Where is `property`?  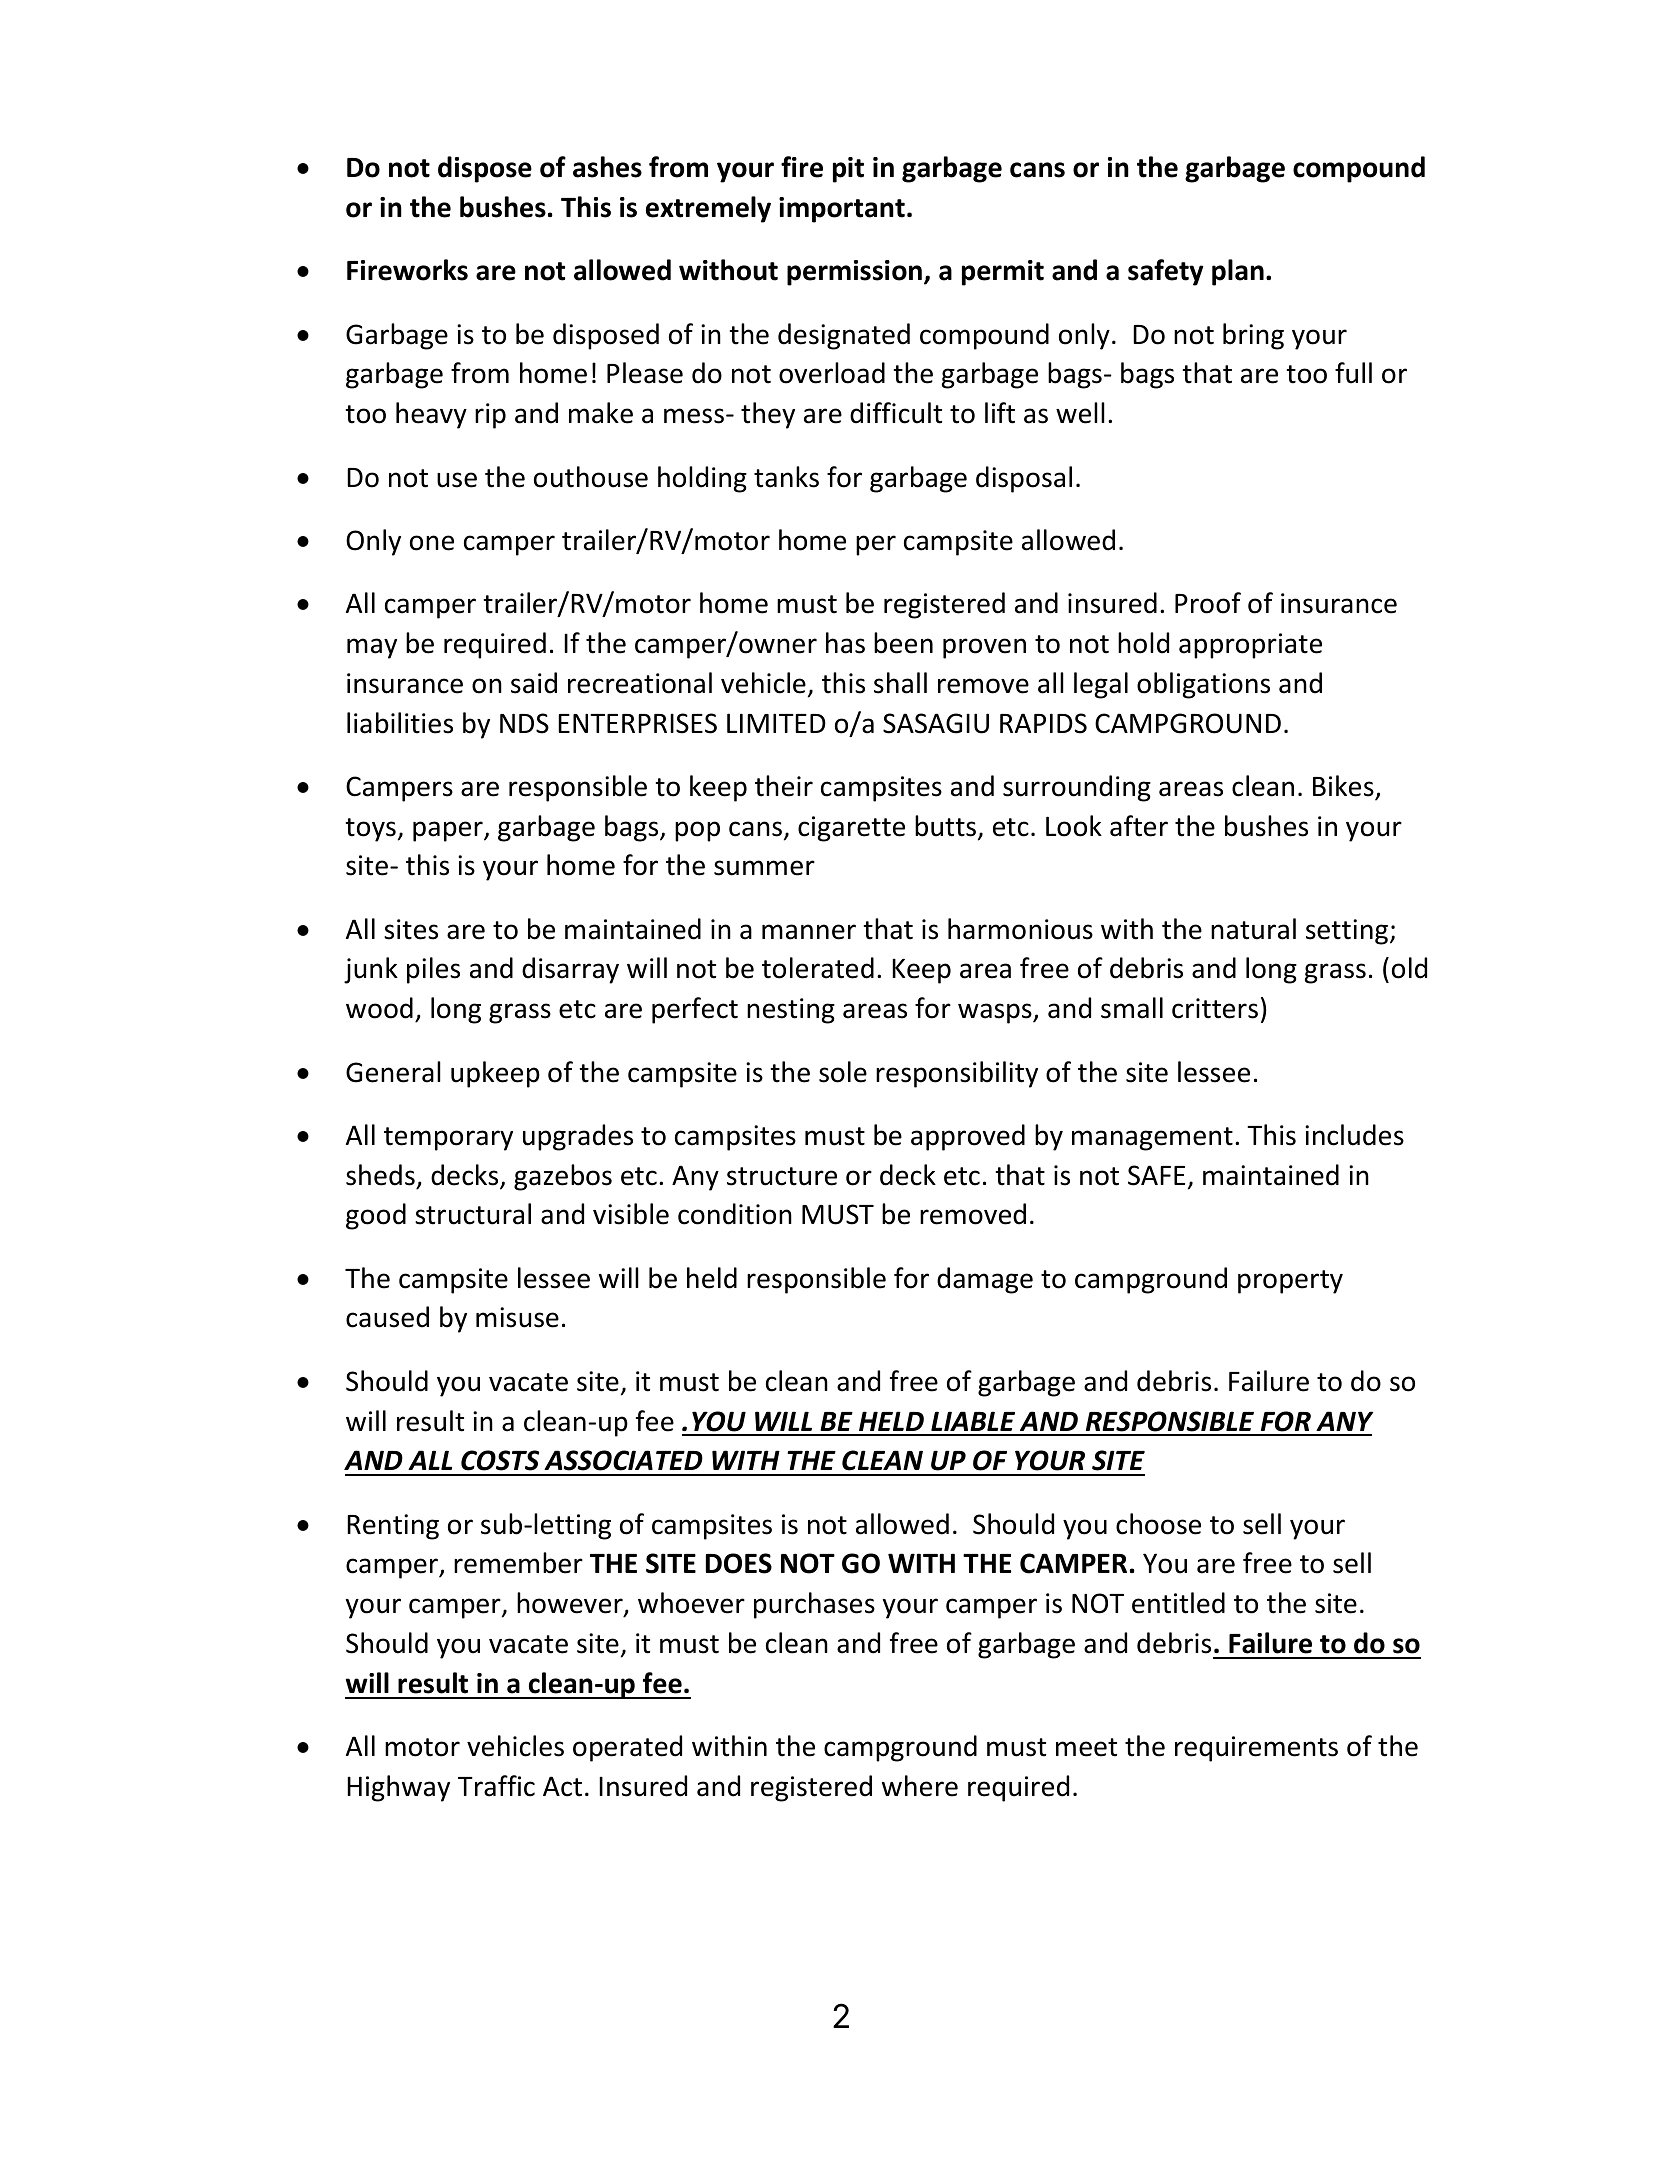 property is located at coordinates (1290, 1282).
